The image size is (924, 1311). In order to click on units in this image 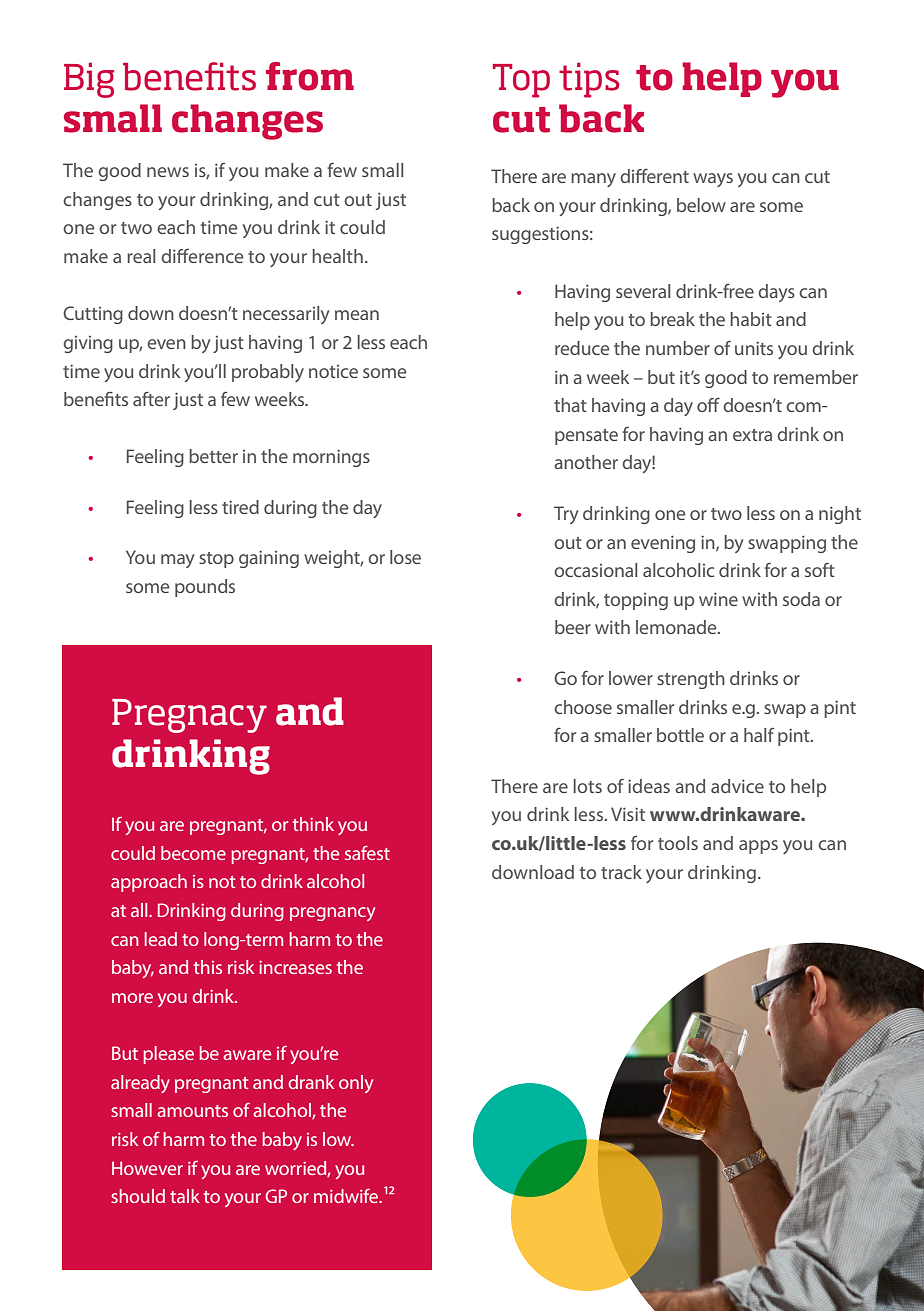, I will do `click(754, 348)`.
